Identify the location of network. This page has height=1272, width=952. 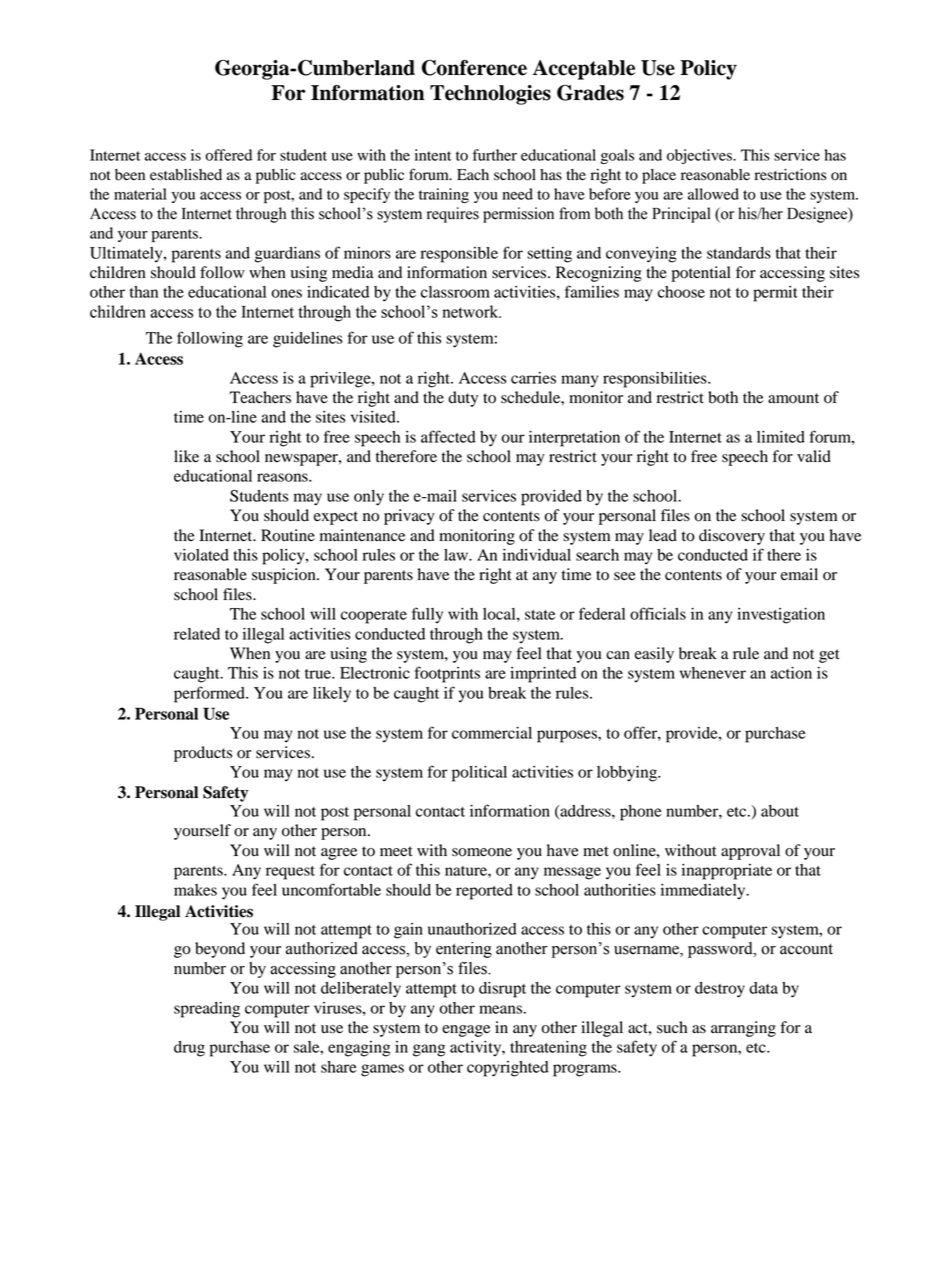
(471, 311).
